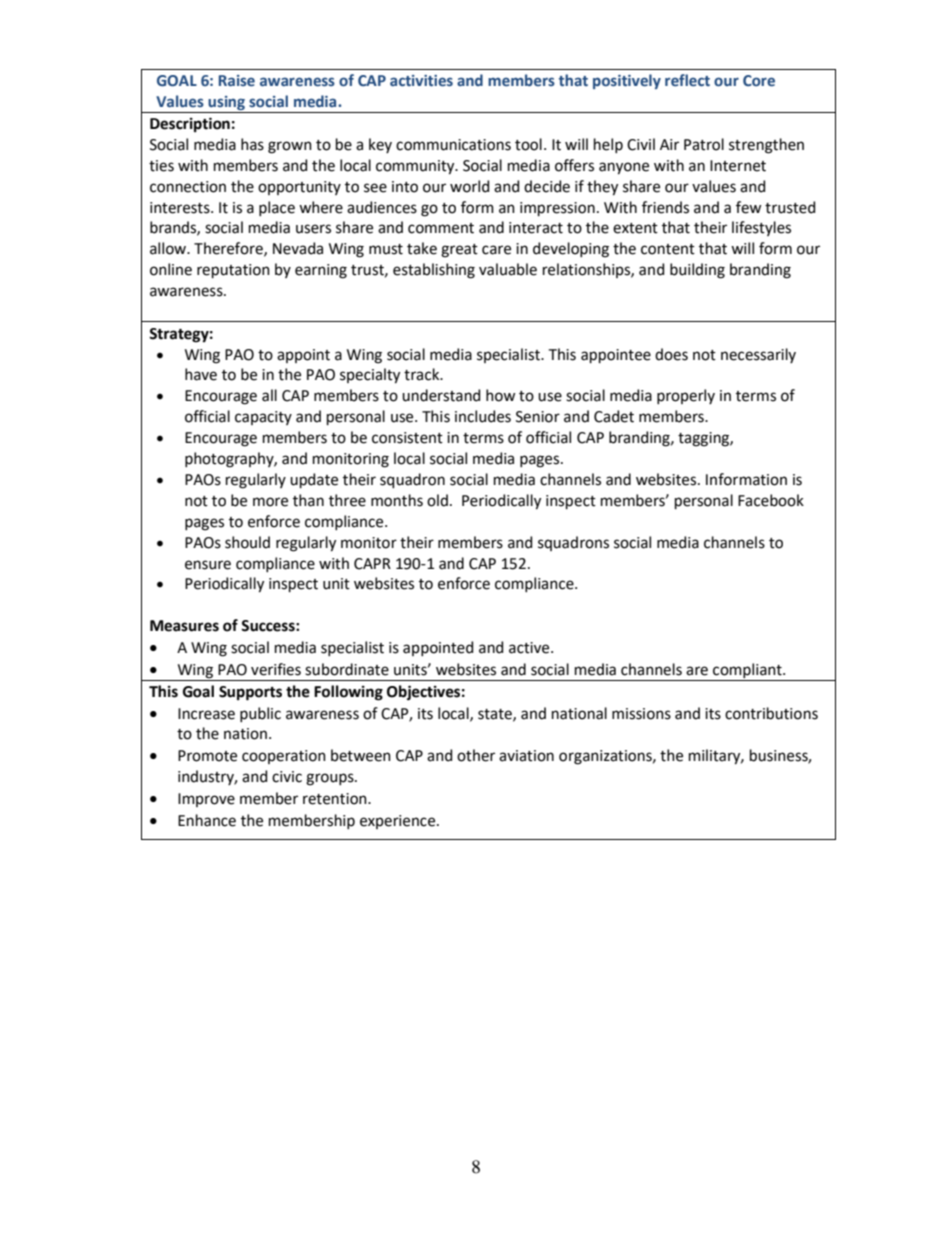 The image size is (952, 1233). Describe the element at coordinates (208, 565) in the image. I see `ensure` at that location.
